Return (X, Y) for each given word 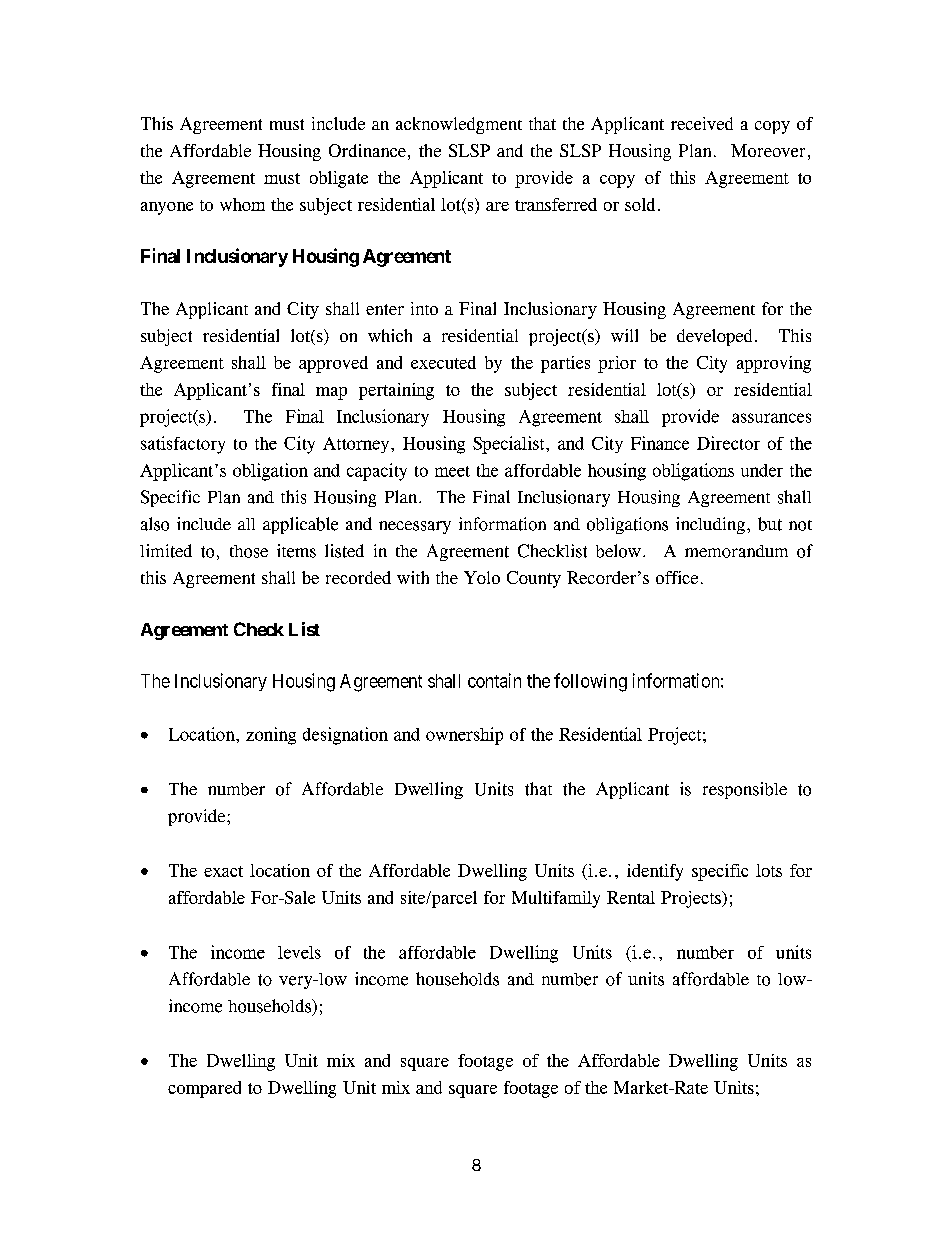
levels (299, 952)
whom (242, 204)
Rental (631, 897)
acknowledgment (459, 125)
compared (204, 1089)
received (702, 123)
